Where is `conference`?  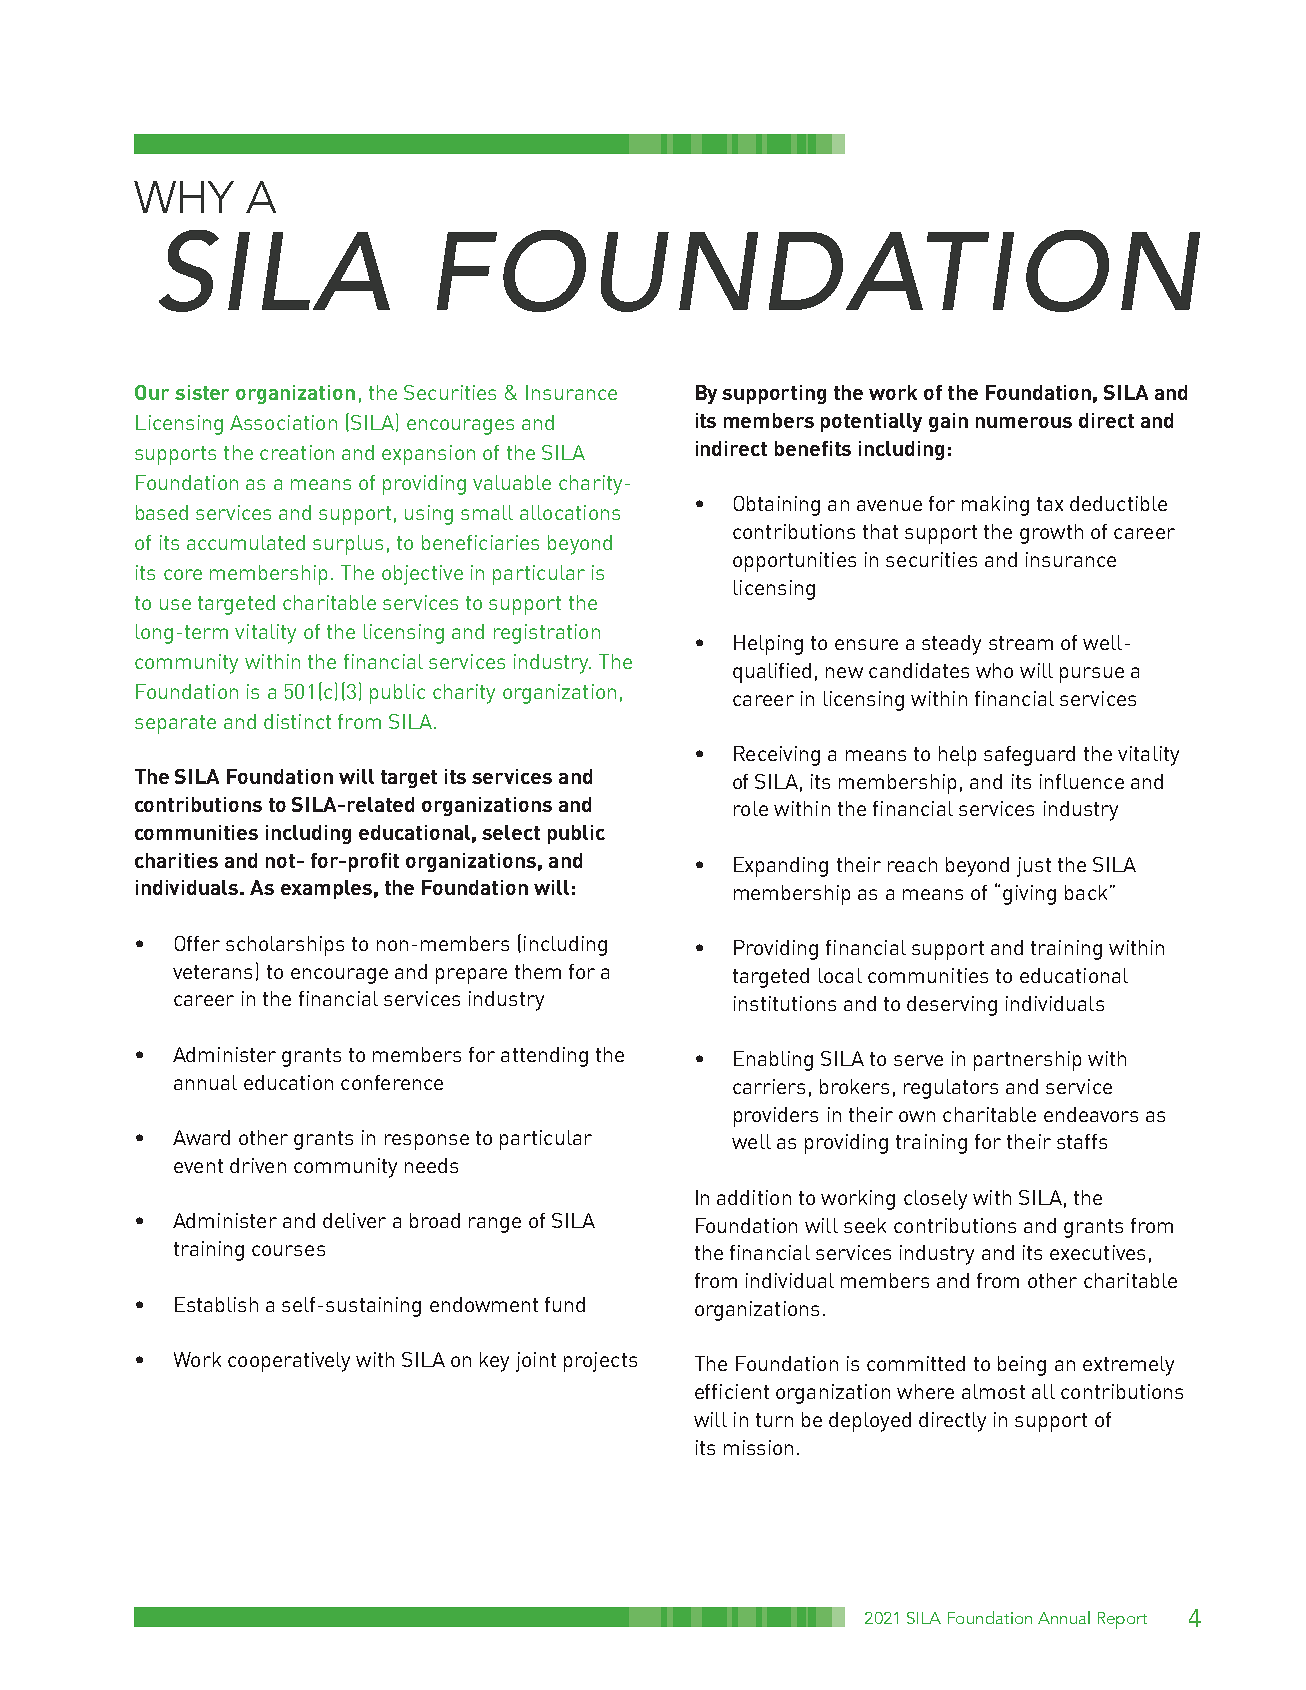
conference is located at coordinates (392, 1082).
